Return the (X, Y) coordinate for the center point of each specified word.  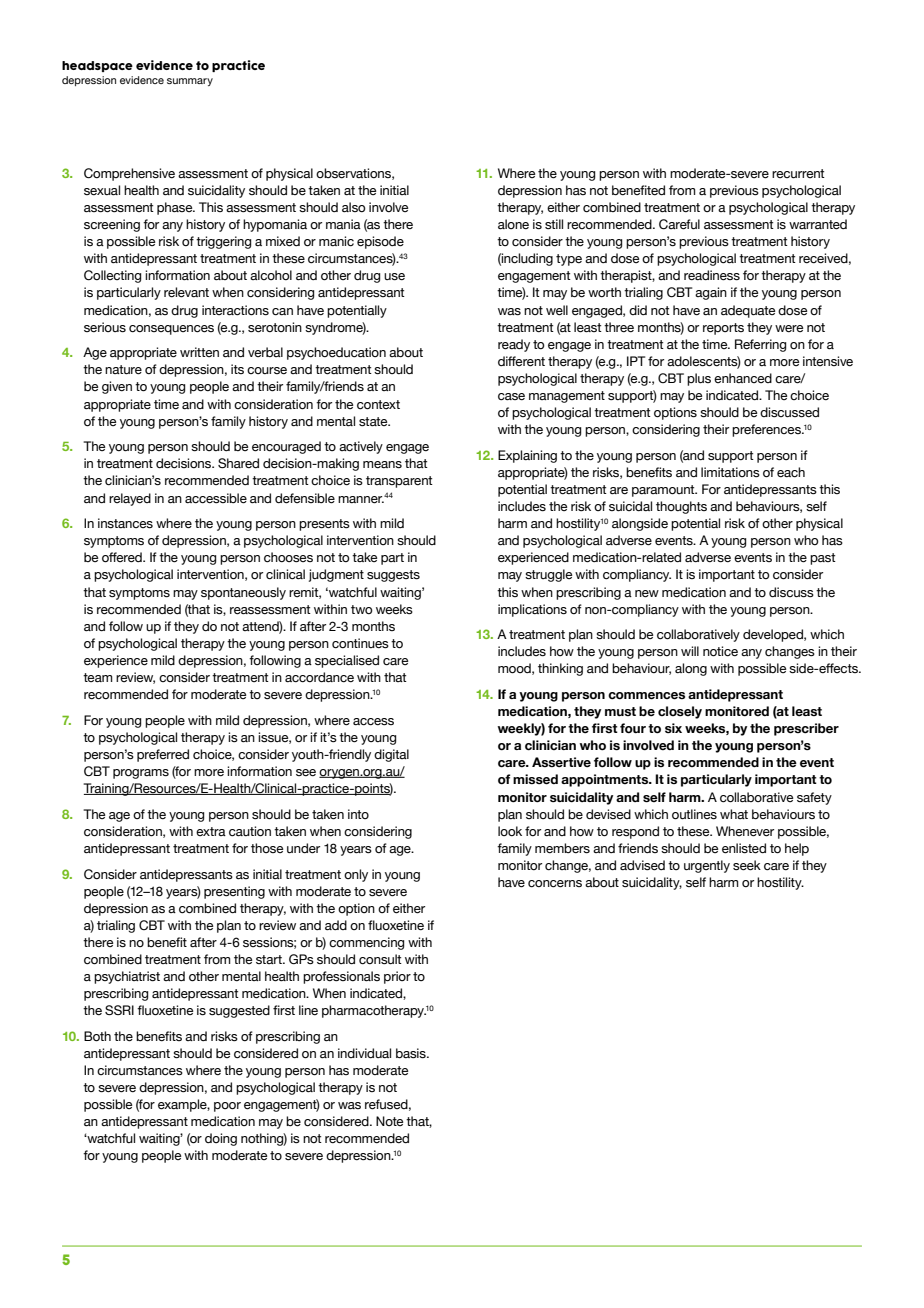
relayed (130, 499)
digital (391, 755)
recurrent (798, 174)
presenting (234, 892)
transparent (399, 482)
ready (514, 345)
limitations (730, 472)
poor (227, 1107)
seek (747, 865)
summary (190, 82)
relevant (186, 292)
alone (513, 224)
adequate (748, 311)
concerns (555, 884)
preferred (163, 755)
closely (680, 712)
